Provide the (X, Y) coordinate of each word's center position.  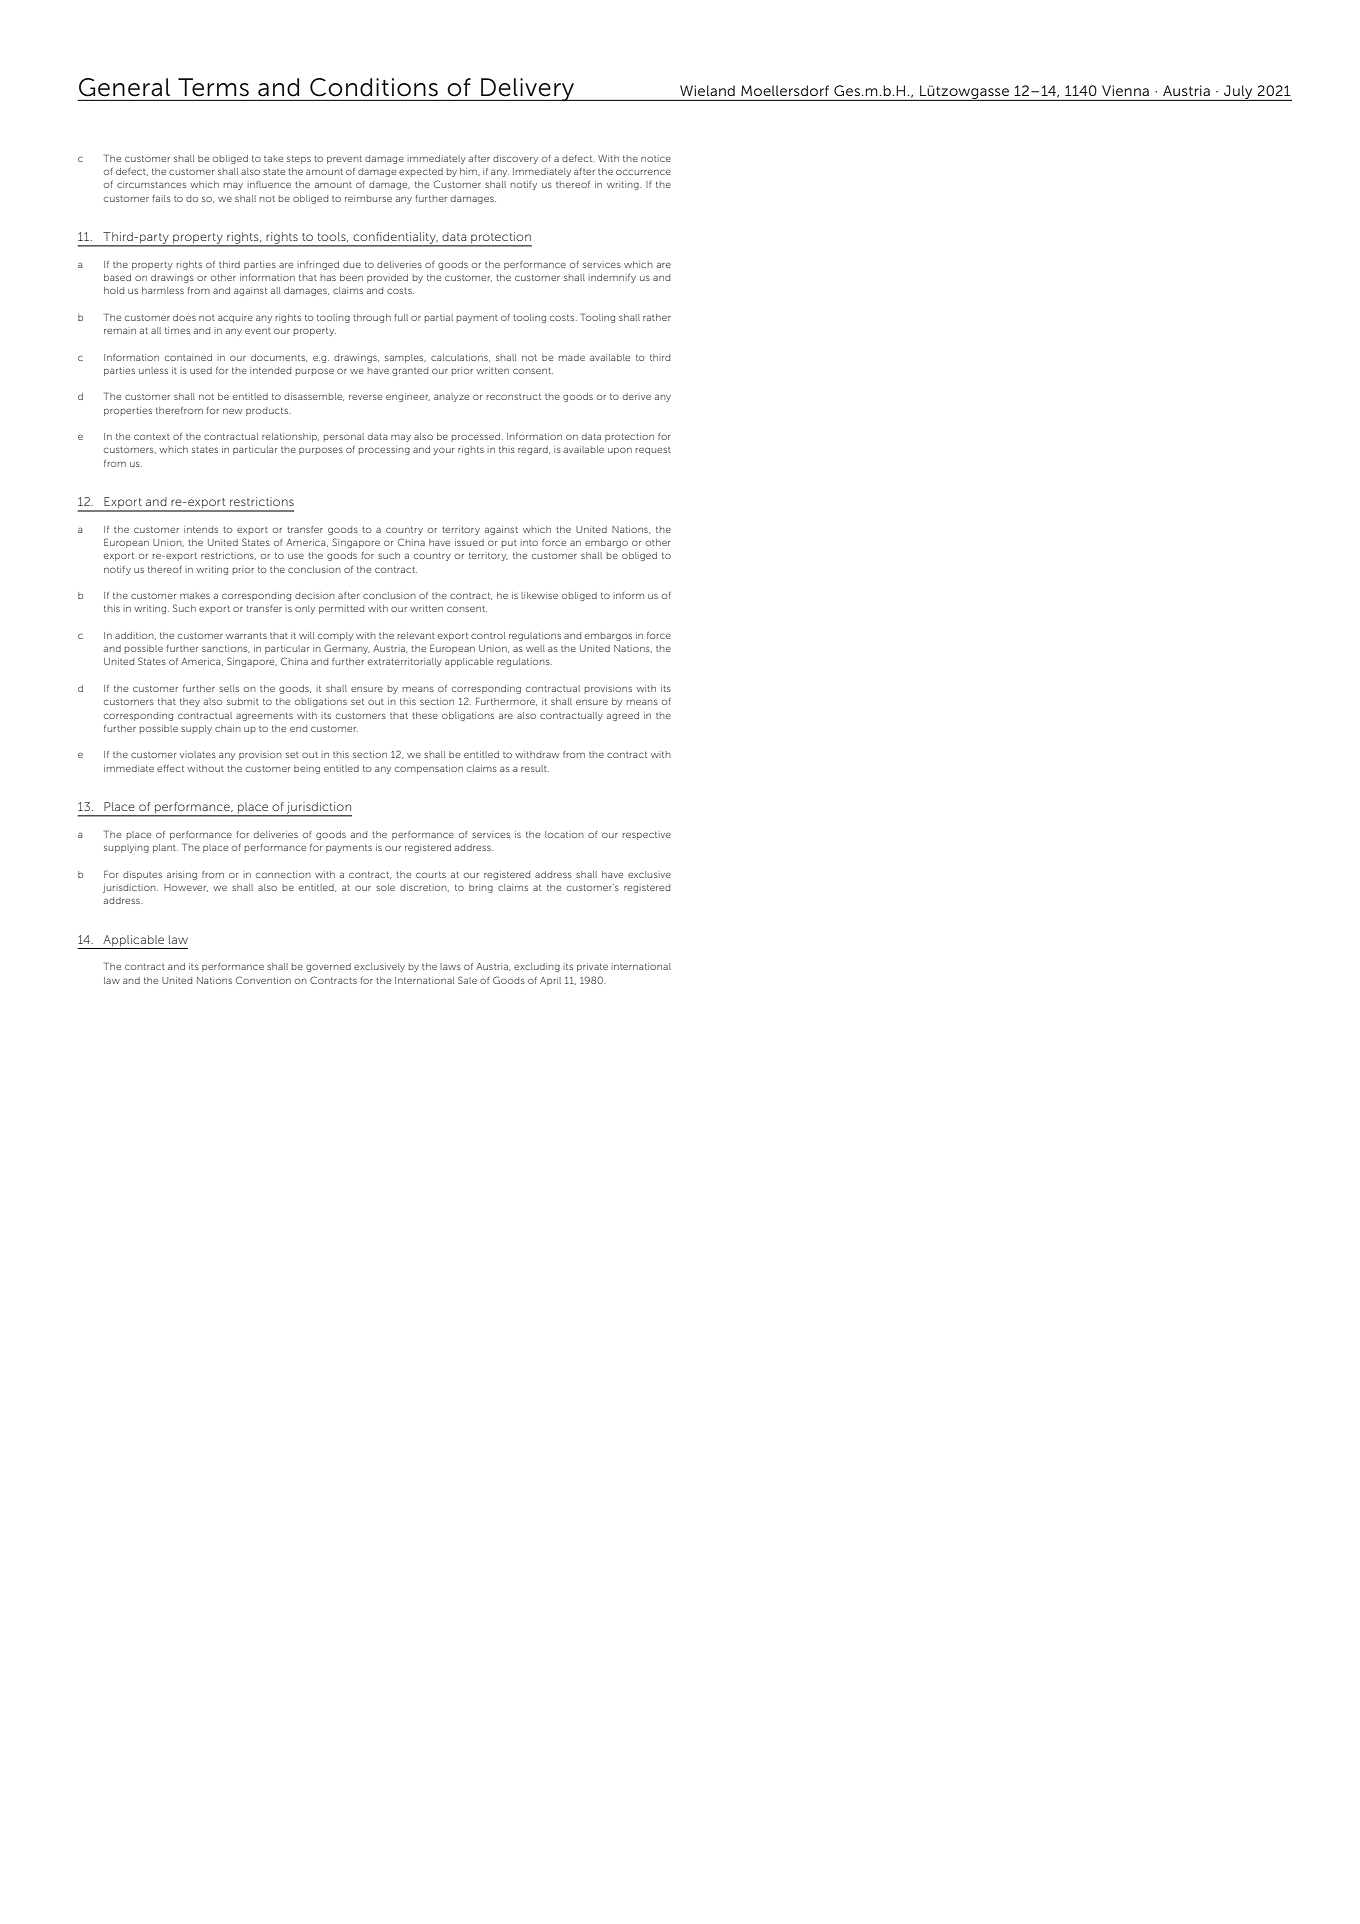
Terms (213, 87)
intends (201, 529)
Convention (263, 980)
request (653, 451)
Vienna (1125, 90)
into (529, 543)
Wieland (707, 90)
